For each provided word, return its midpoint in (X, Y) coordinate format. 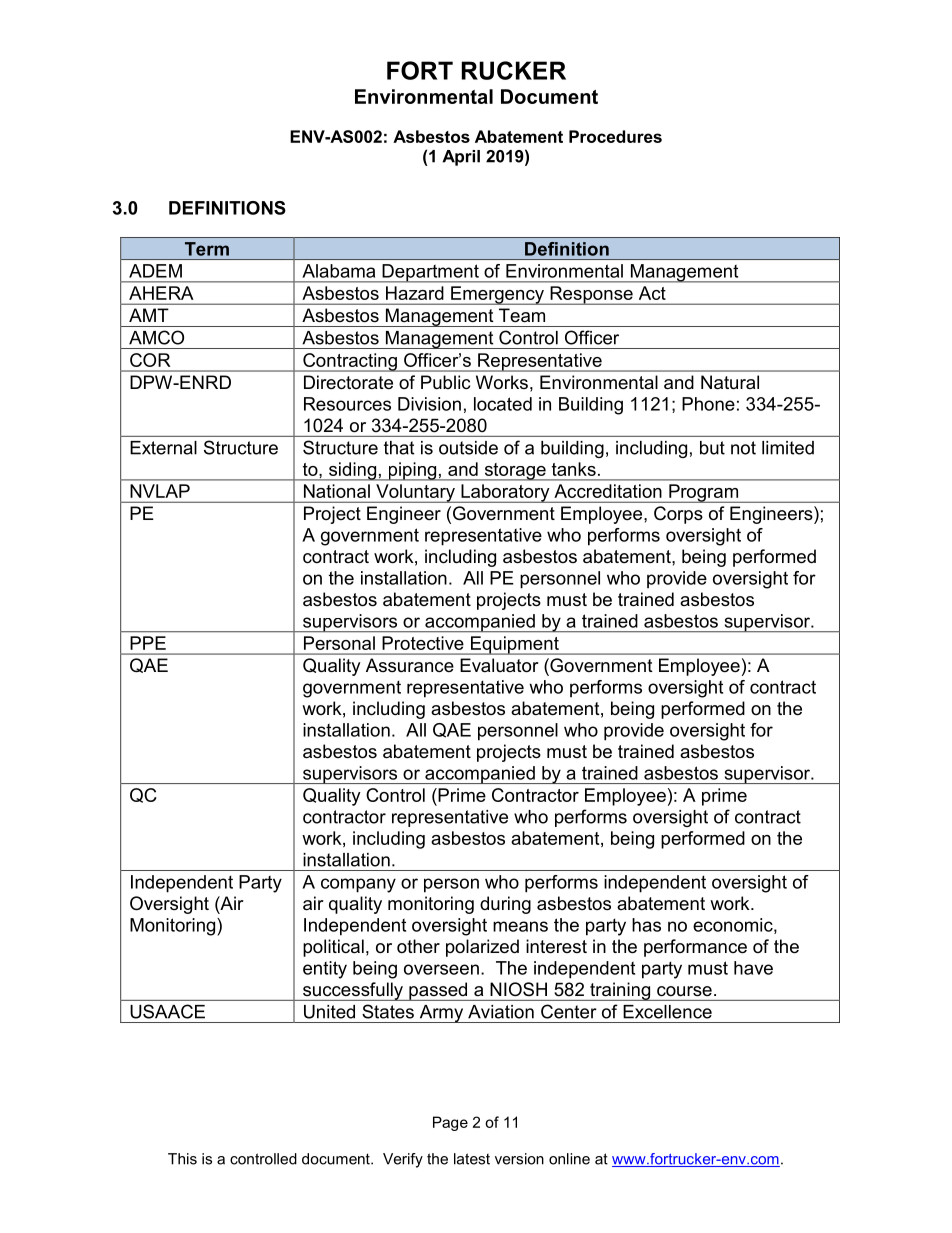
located (503, 404)
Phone (708, 404)
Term (207, 249)
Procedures (615, 136)
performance (695, 948)
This (182, 1159)
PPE (148, 643)
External (163, 448)
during (505, 905)
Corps (678, 515)
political (333, 948)
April (461, 158)
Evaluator (499, 665)
